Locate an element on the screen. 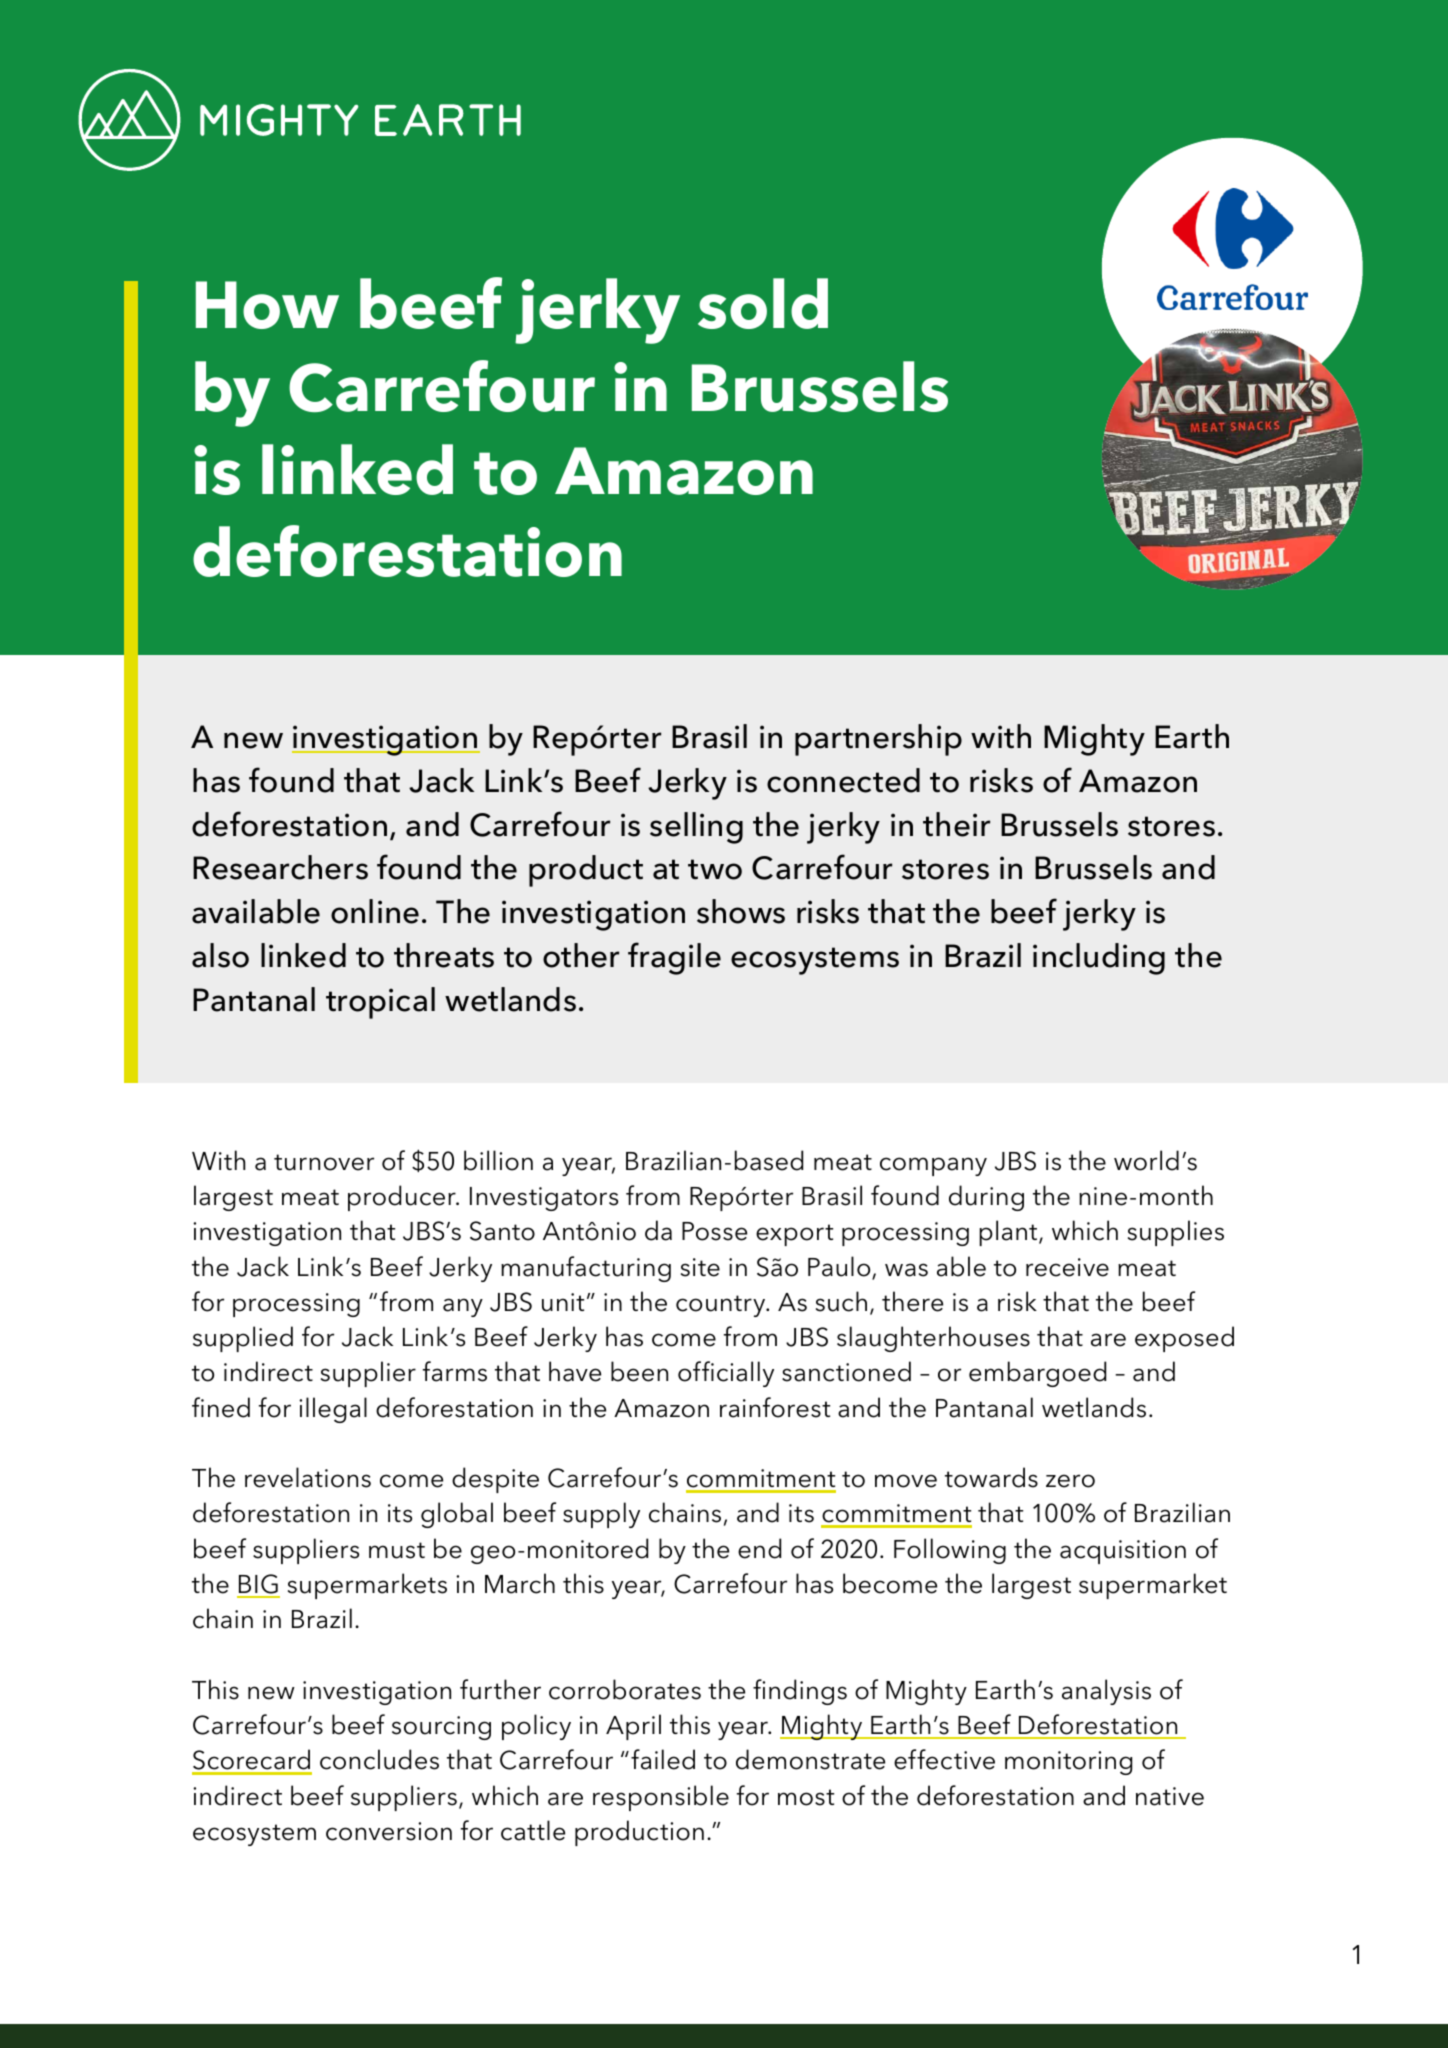 The height and width of the screenshot is (2048, 1448). connected is located at coordinates (843, 780).
